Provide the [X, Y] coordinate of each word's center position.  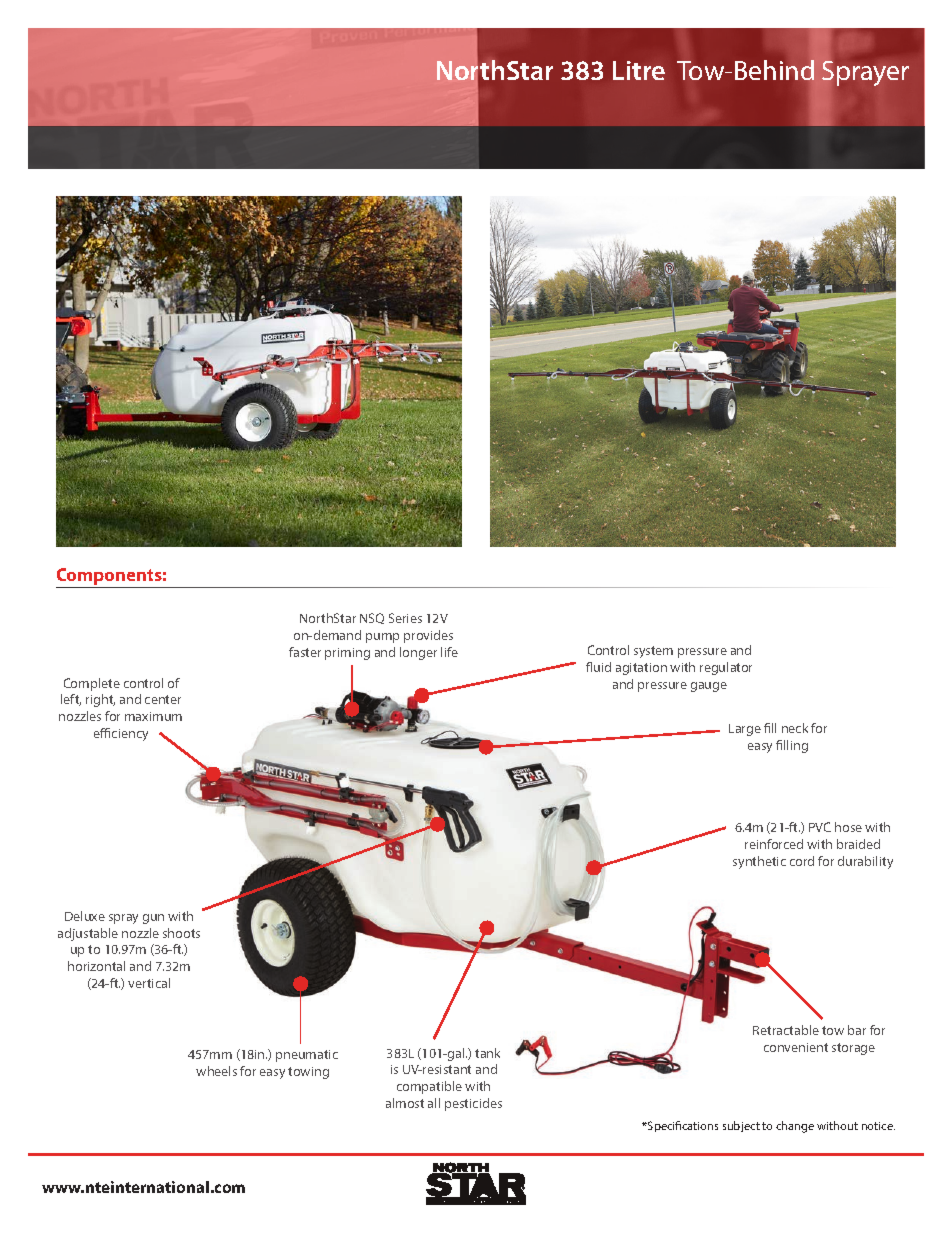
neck [795, 728]
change [795, 1127]
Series [405, 618]
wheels [216, 1071]
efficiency [121, 734]
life [449, 652]
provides [428, 636]
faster [305, 652]
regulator [726, 668]
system [653, 652]
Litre [639, 70]
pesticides [473, 1104]
